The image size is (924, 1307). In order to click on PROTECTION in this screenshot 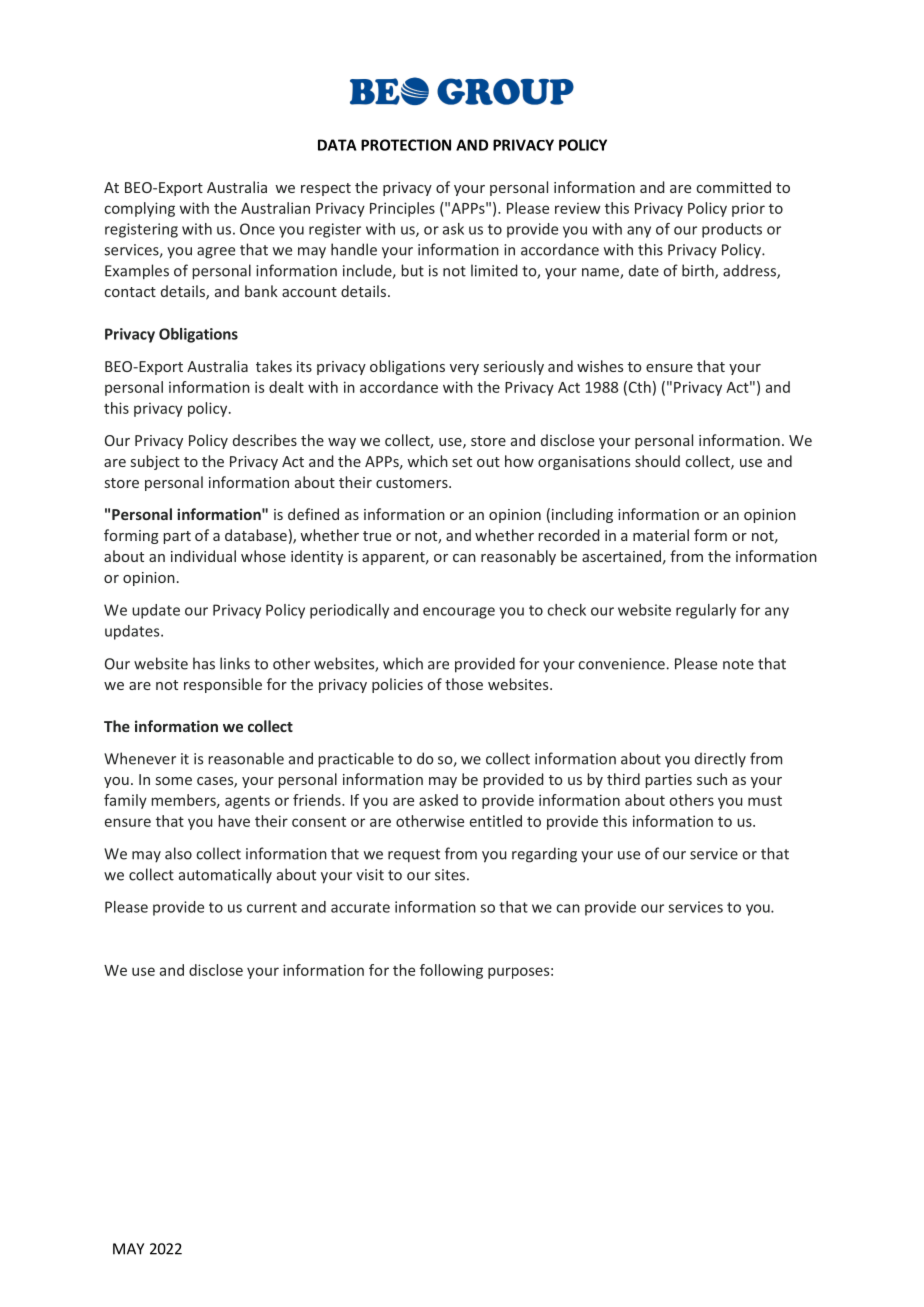, I will do `click(406, 145)`.
